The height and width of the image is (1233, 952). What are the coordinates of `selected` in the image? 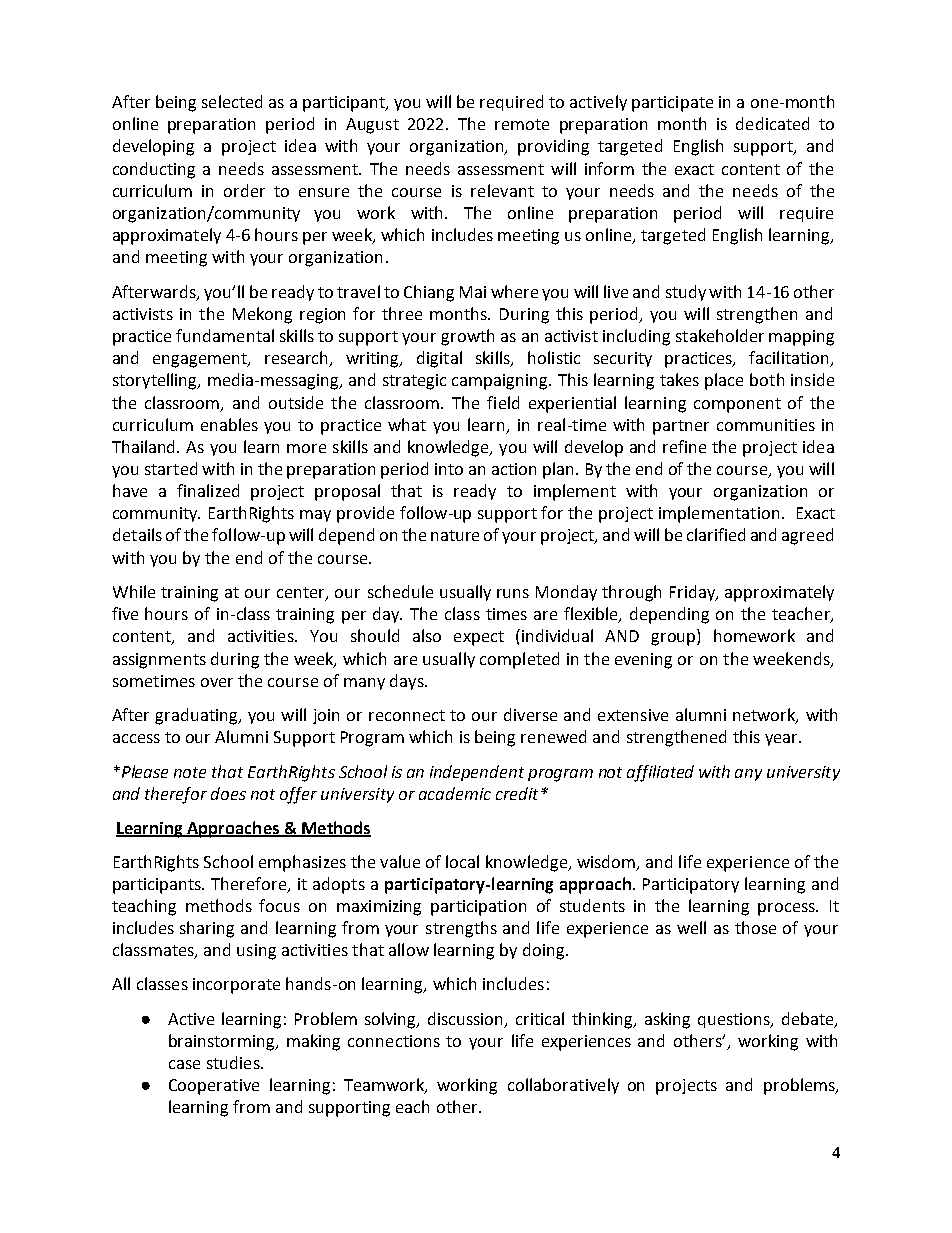 It's located at (232, 101).
